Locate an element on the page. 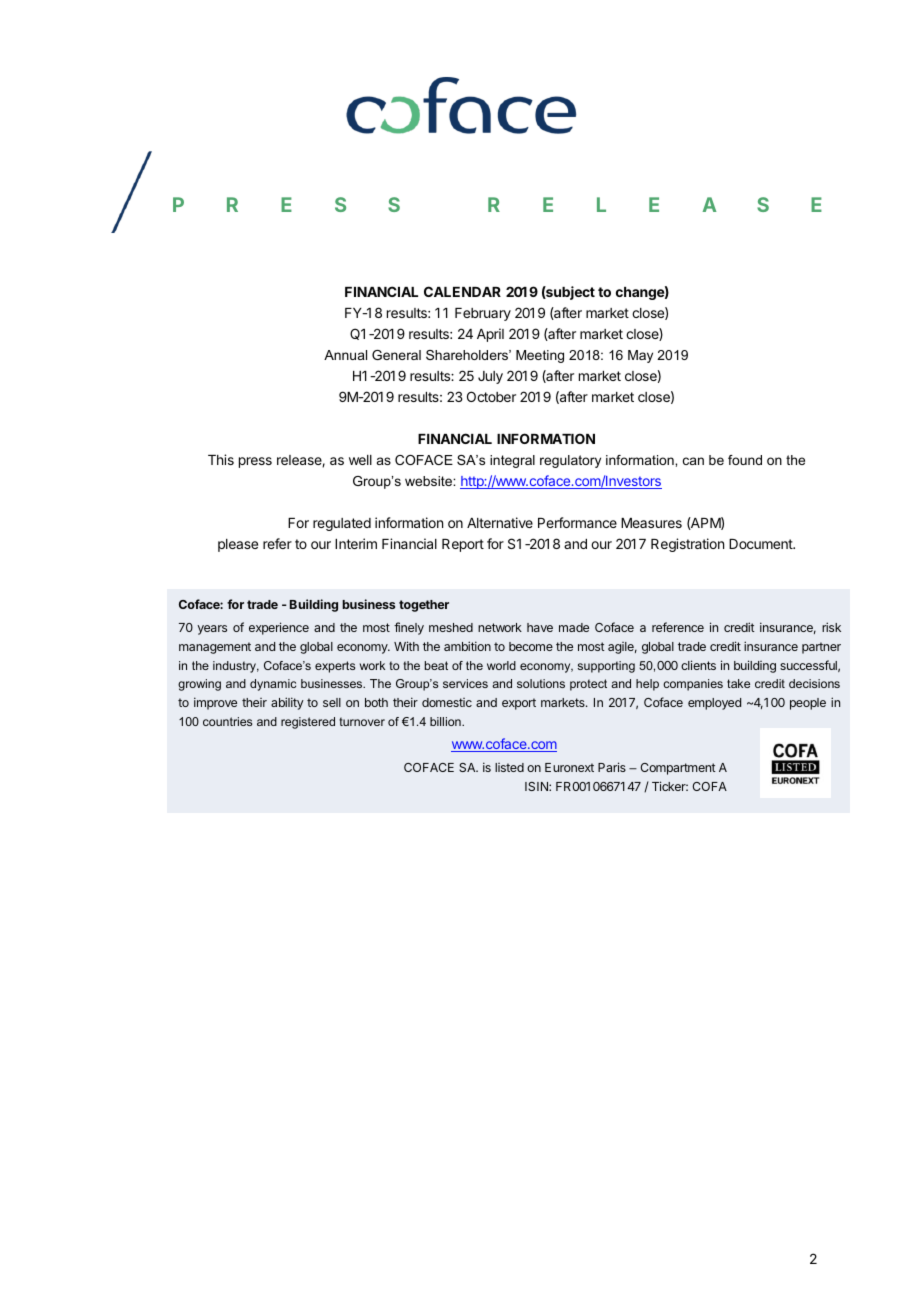  listed is located at coordinates (509, 767).
